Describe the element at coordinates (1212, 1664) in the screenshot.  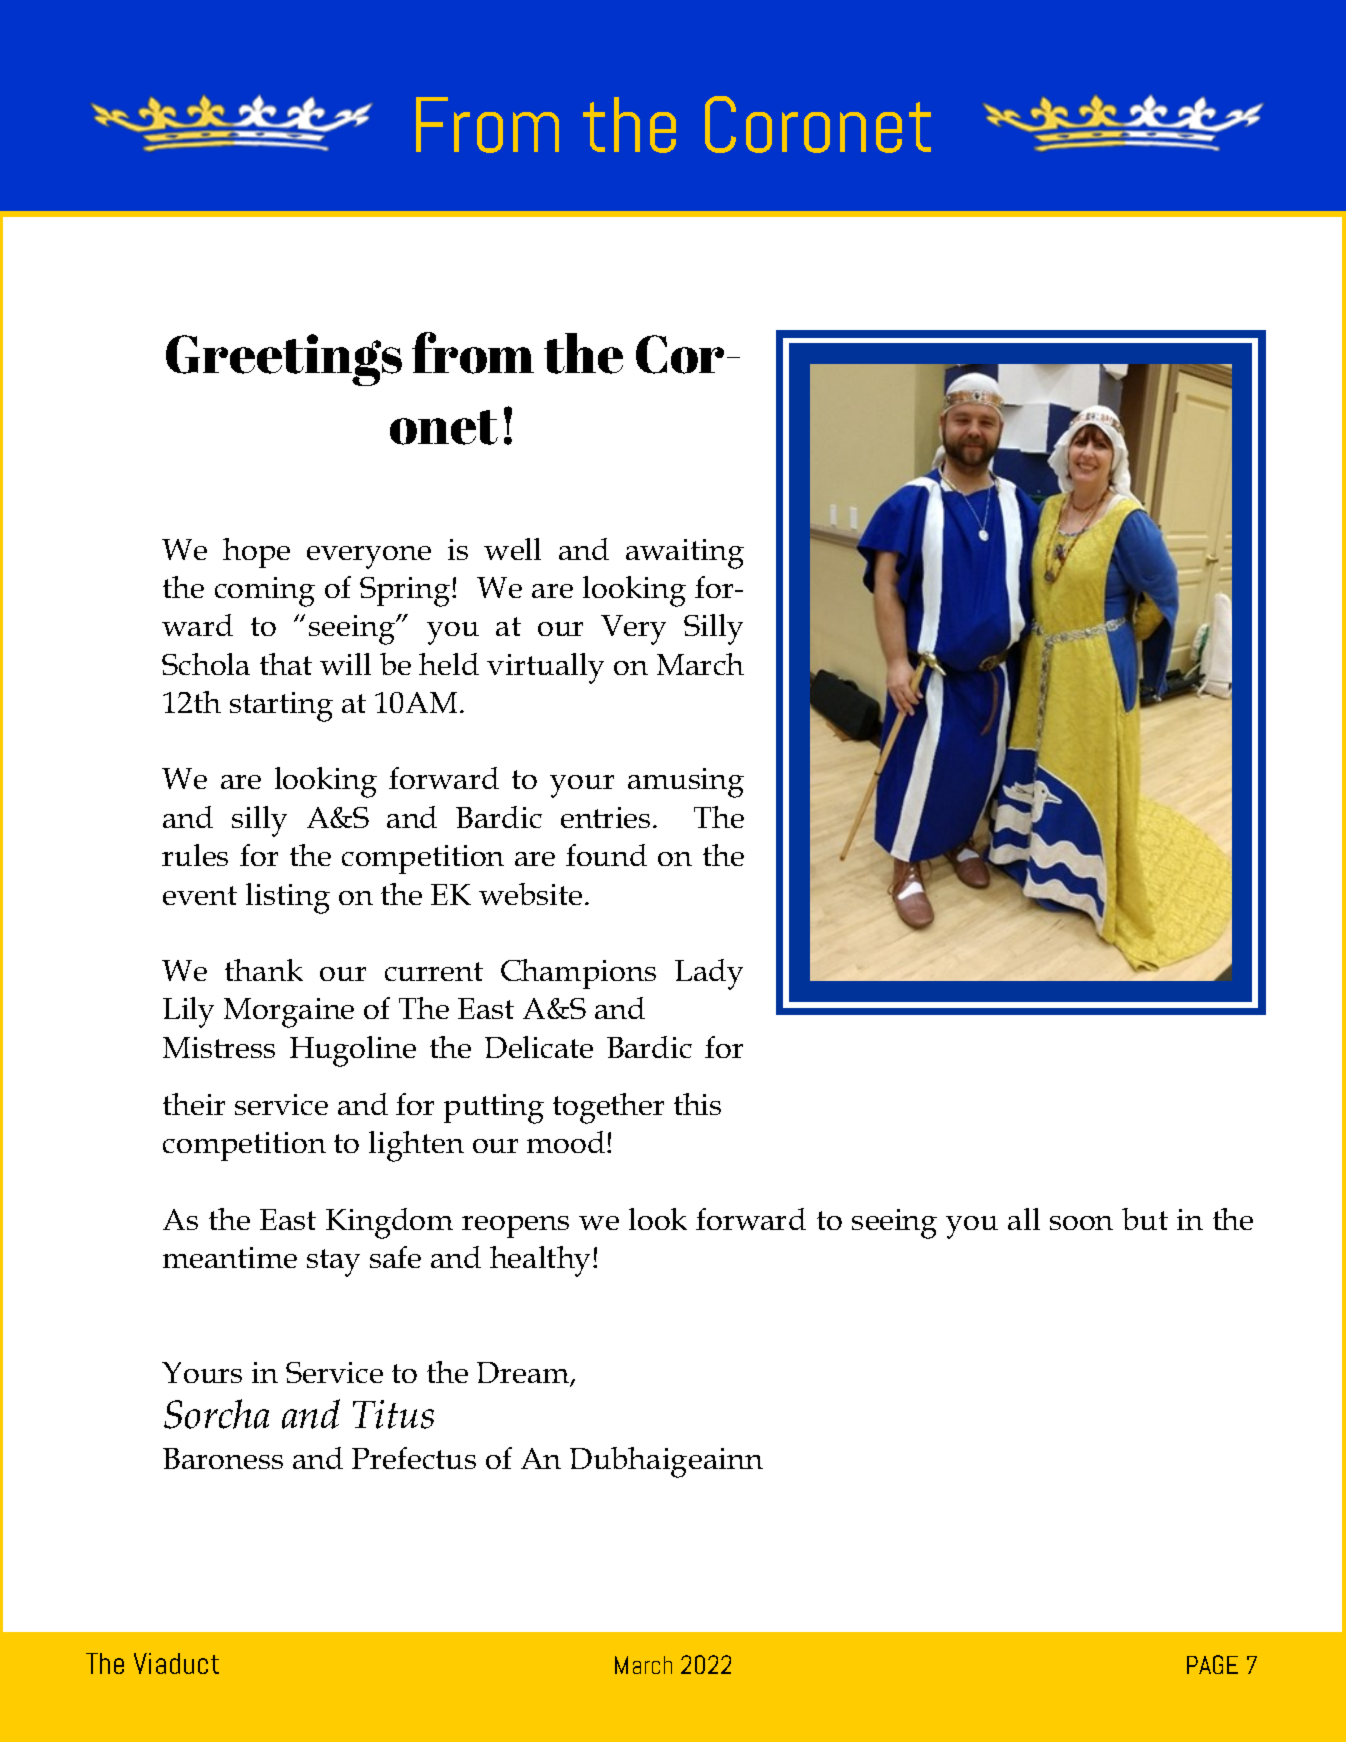
I see `PAGE` at that location.
